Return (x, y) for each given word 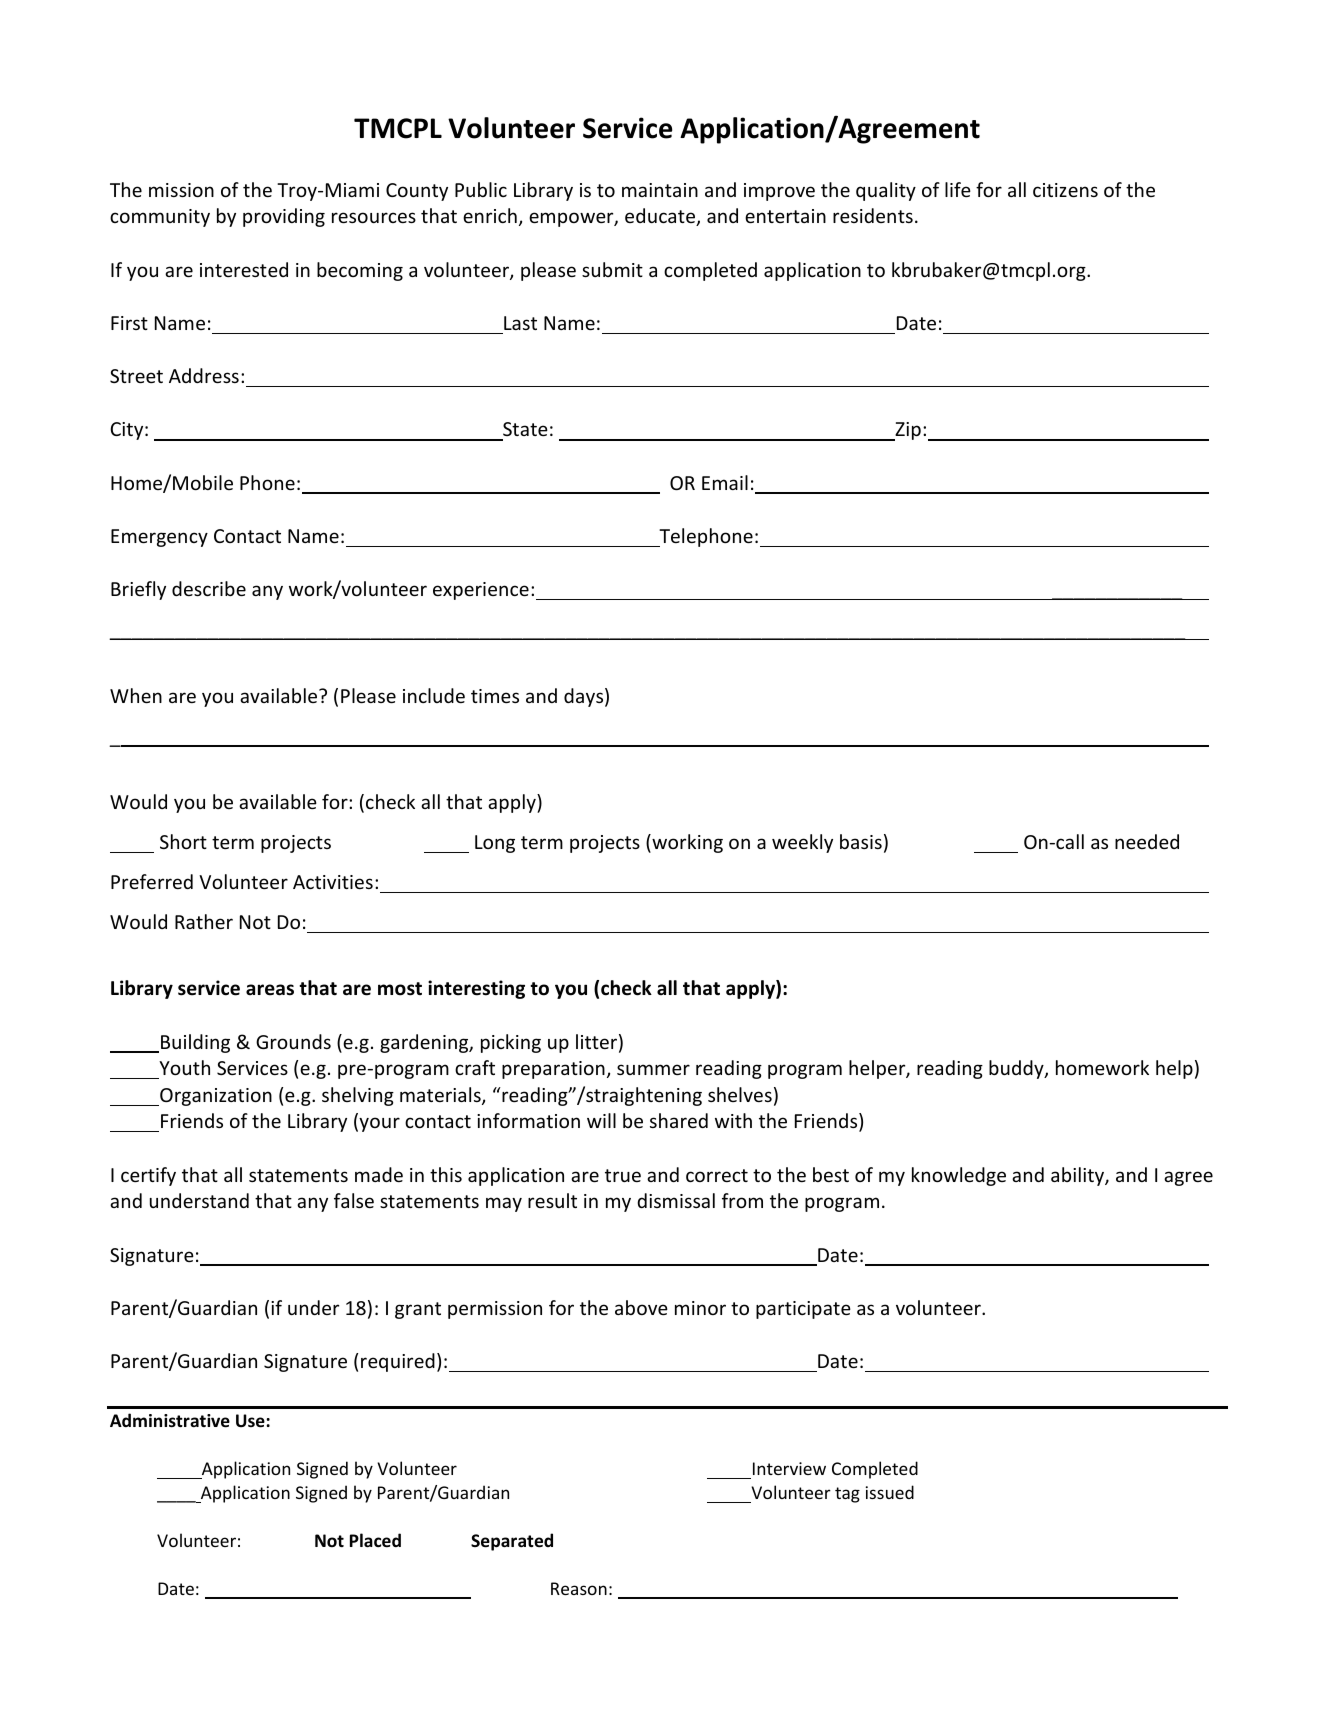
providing (284, 217)
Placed (375, 1540)
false (354, 1200)
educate (661, 217)
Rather (204, 921)
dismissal (676, 1200)
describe (209, 588)
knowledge (959, 1176)
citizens (1065, 190)
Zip (907, 431)
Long (495, 844)
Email (725, 482)
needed (1147, 841)
